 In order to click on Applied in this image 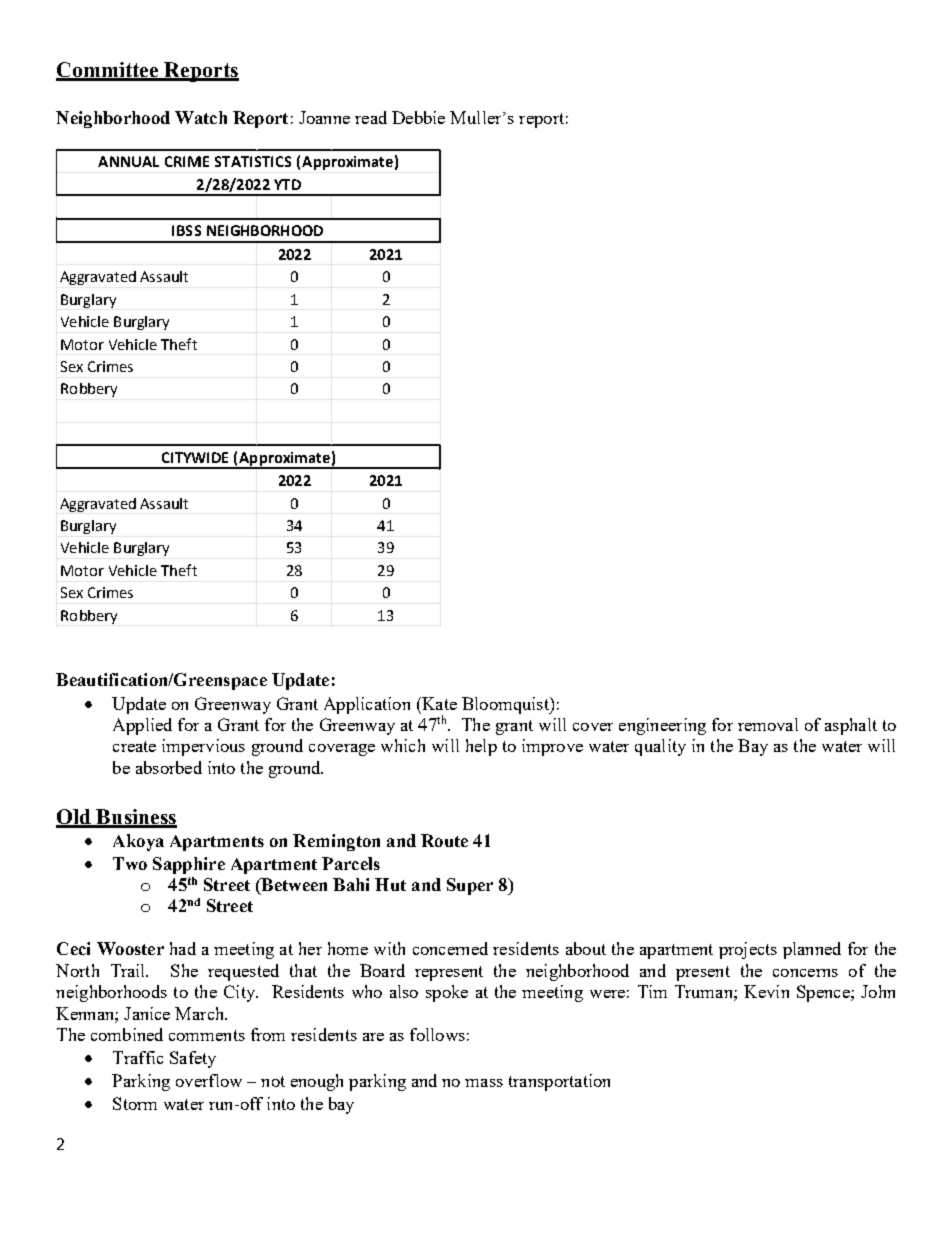, I will do `click(142, 726)`.
